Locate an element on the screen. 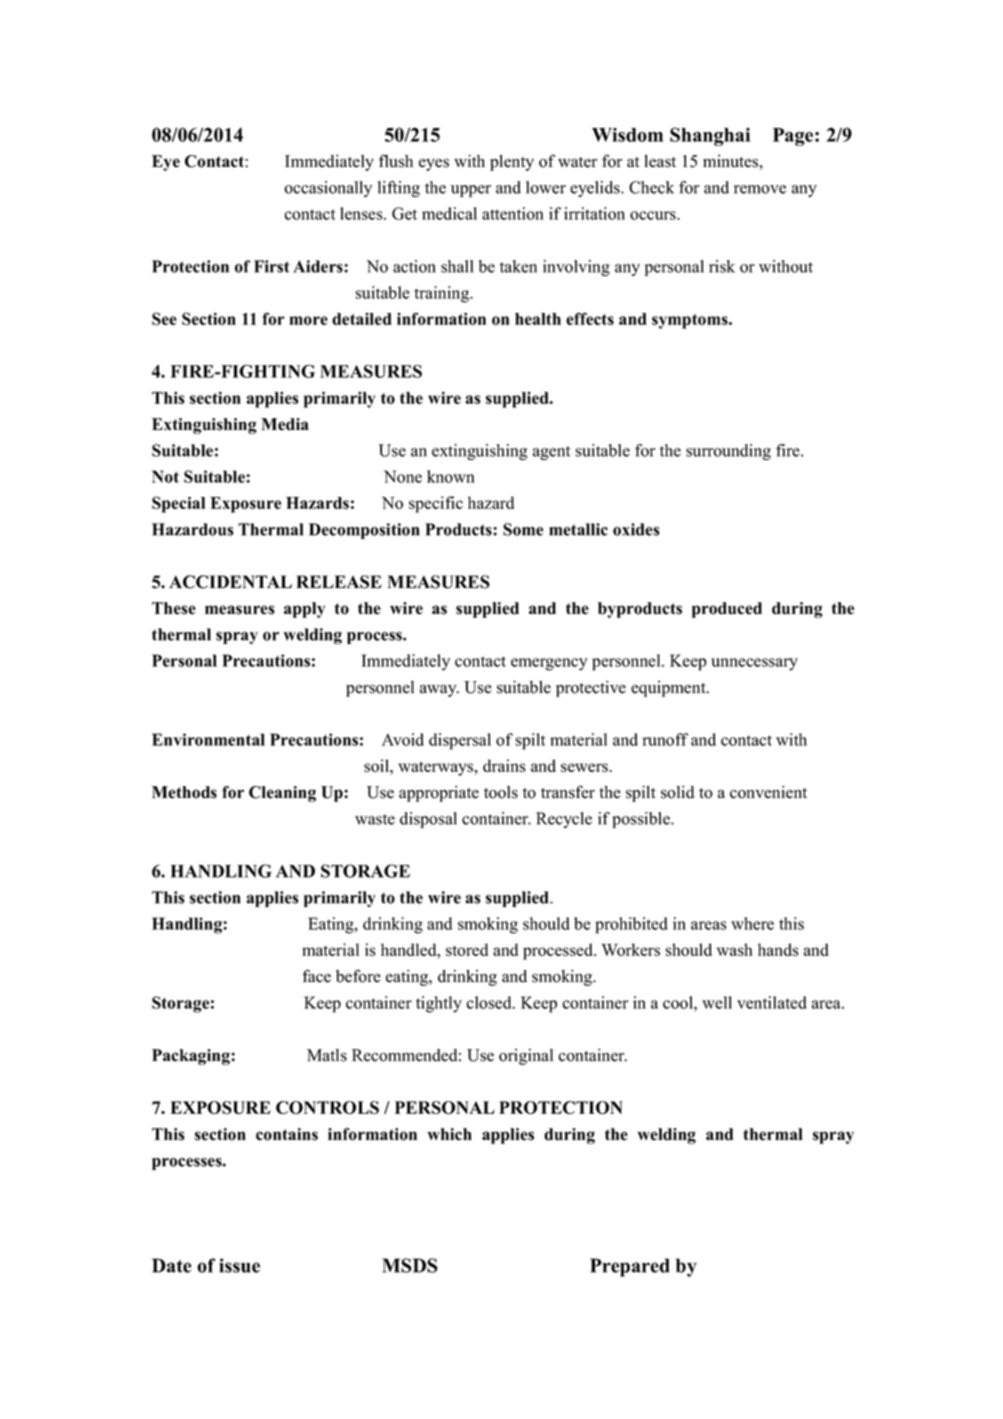  face is located at coordinates (317, 976).
